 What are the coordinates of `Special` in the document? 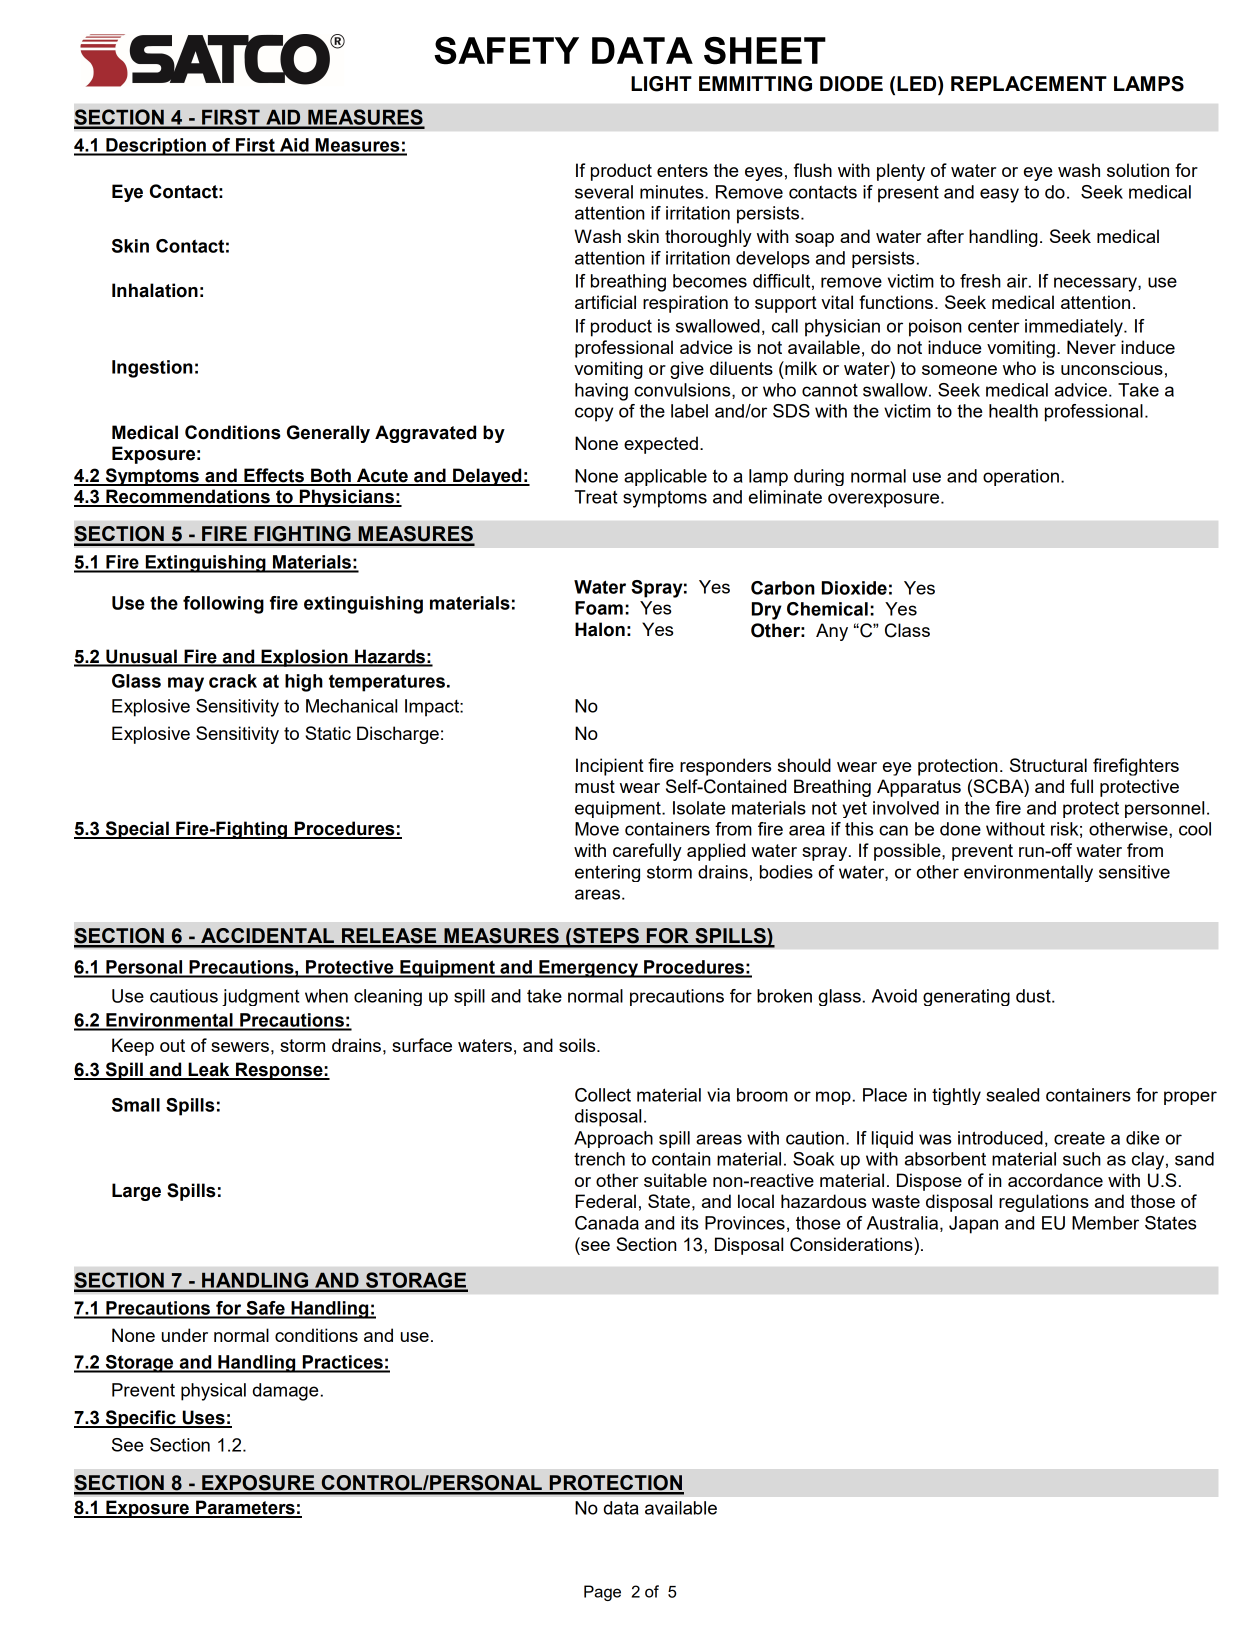 It's located at (137, 830).
